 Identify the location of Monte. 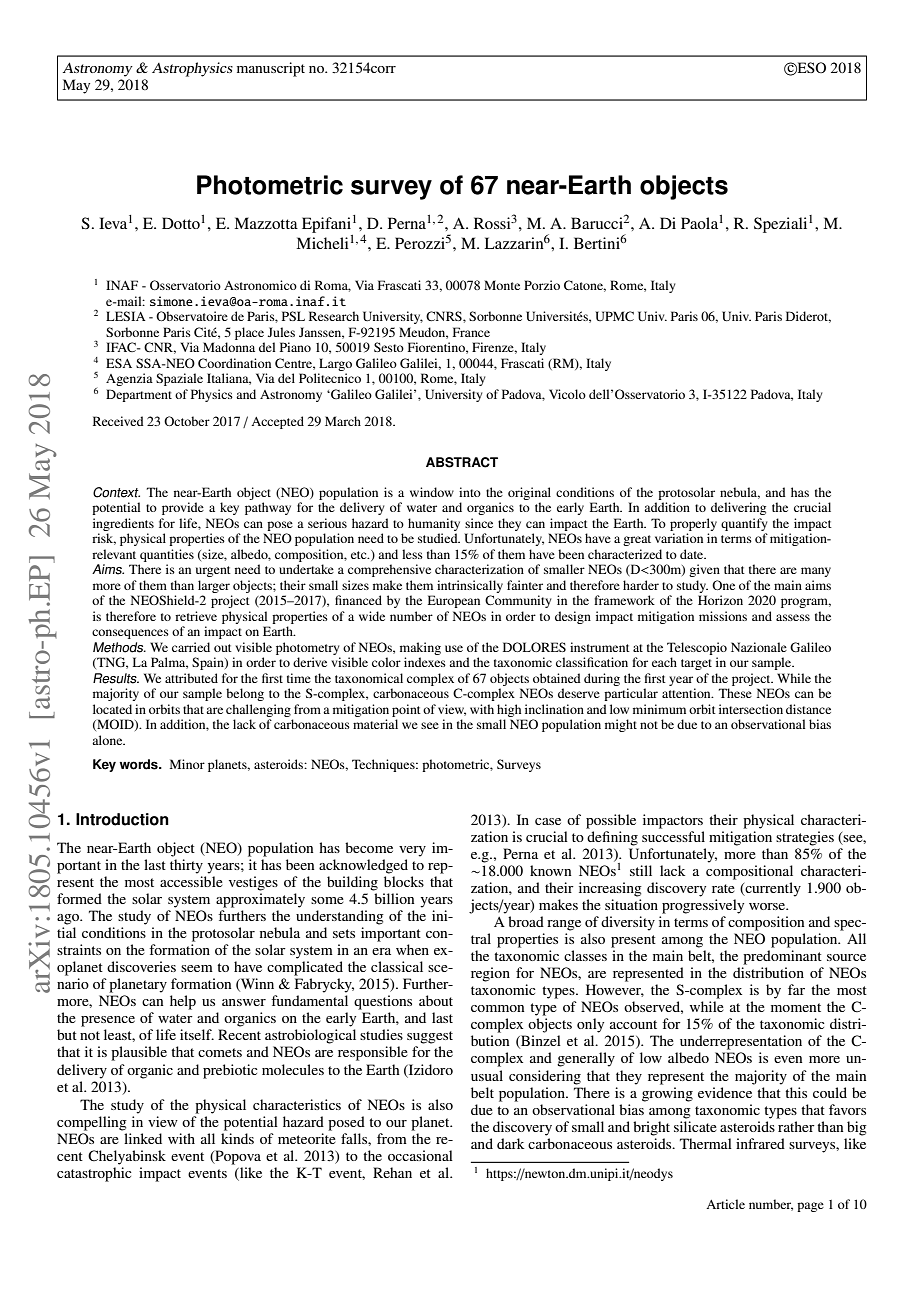
(502, 285).
